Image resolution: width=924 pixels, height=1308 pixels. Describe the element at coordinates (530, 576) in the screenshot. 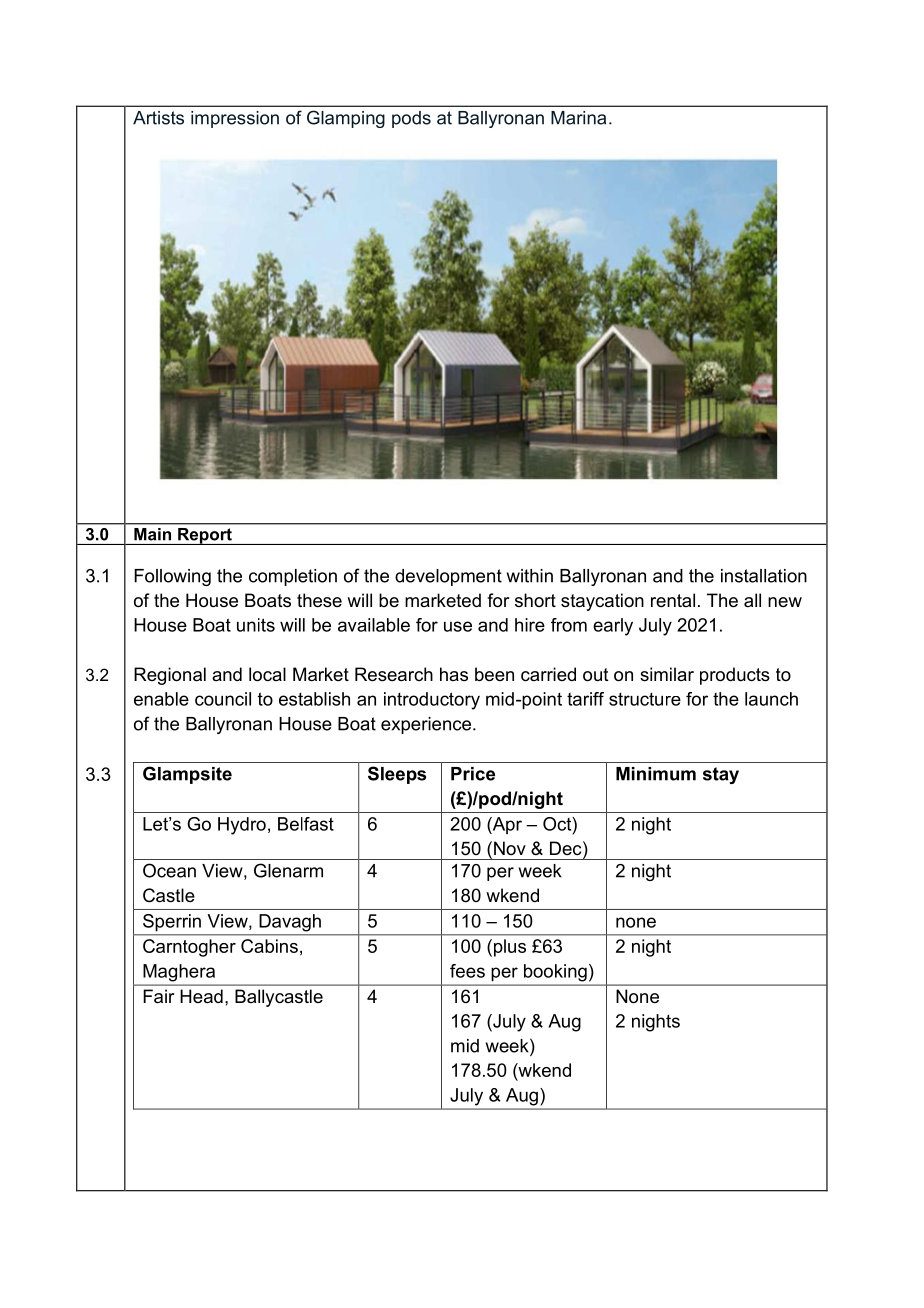

I see `within` at that location.
